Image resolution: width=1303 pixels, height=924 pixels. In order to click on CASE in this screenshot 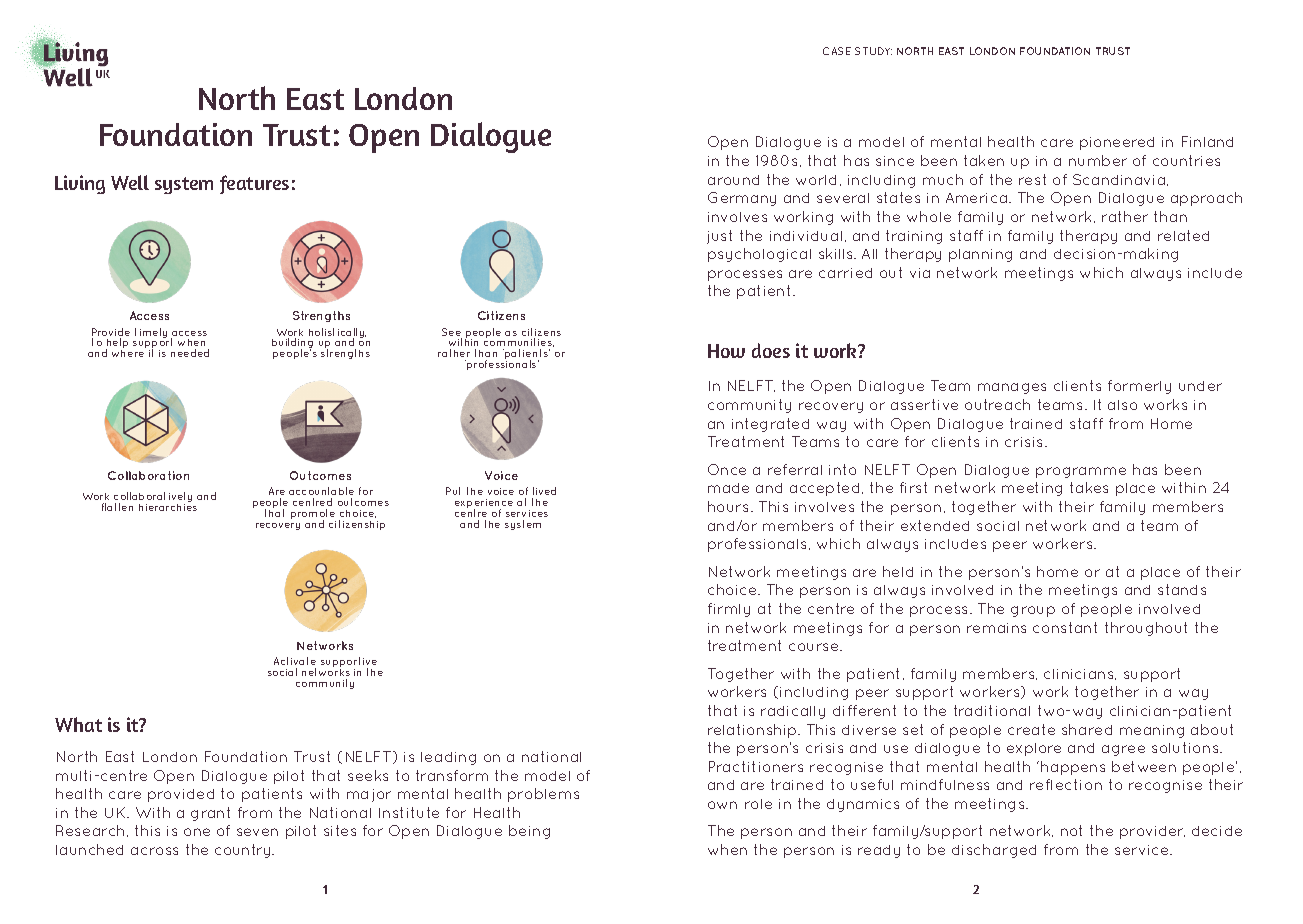, I will do `click(837, 51)`.
